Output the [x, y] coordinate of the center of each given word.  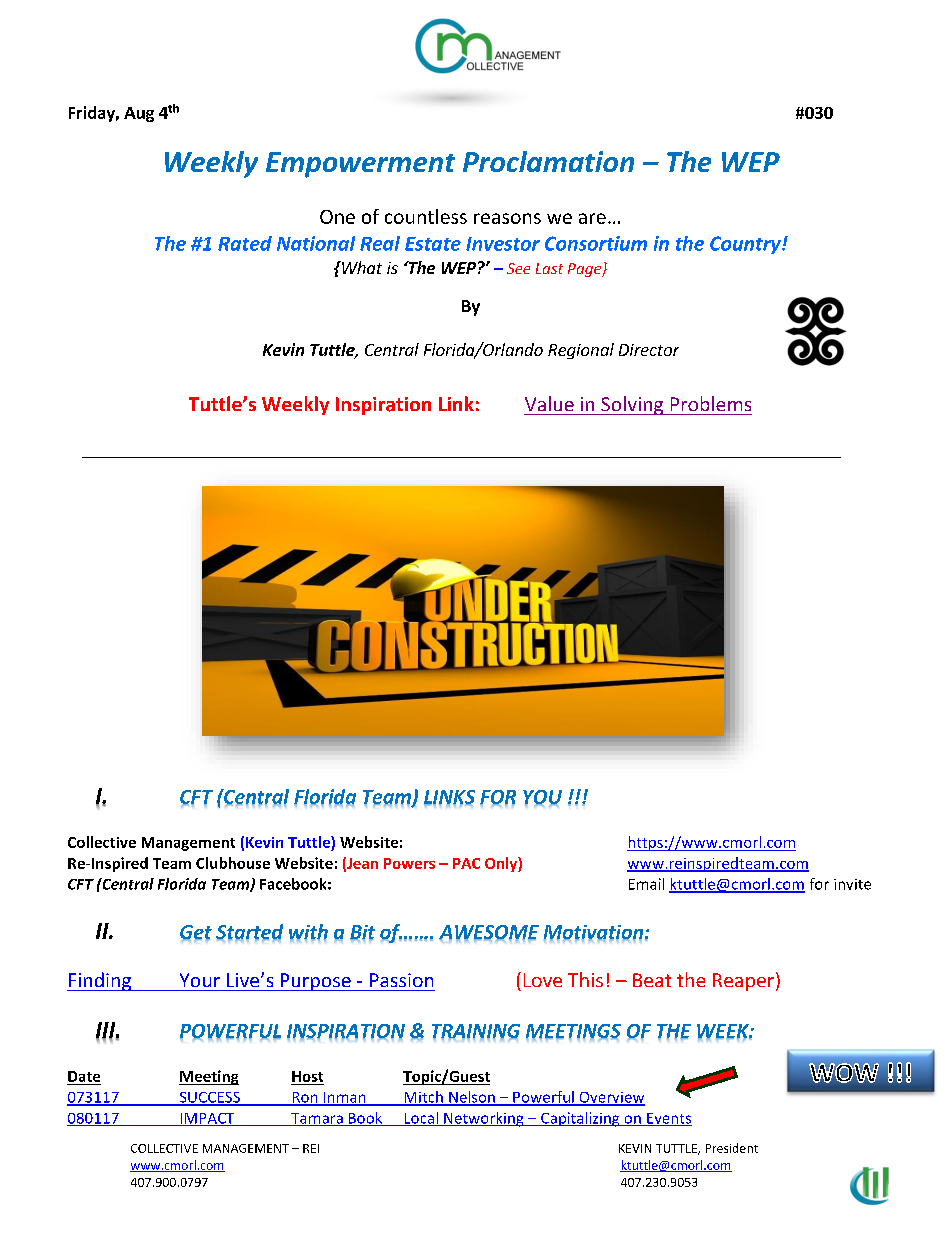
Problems [711, 403]
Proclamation [548, 161]
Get [196, 933]
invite [852, 884]
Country [746, 245]
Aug [139, 114]
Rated [245, 243]
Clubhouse [233, 863]
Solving [632, 405]
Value [549, 403]
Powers [409, 863]
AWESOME [489, 933]
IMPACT [207, 1119]
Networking [484, 1119]
